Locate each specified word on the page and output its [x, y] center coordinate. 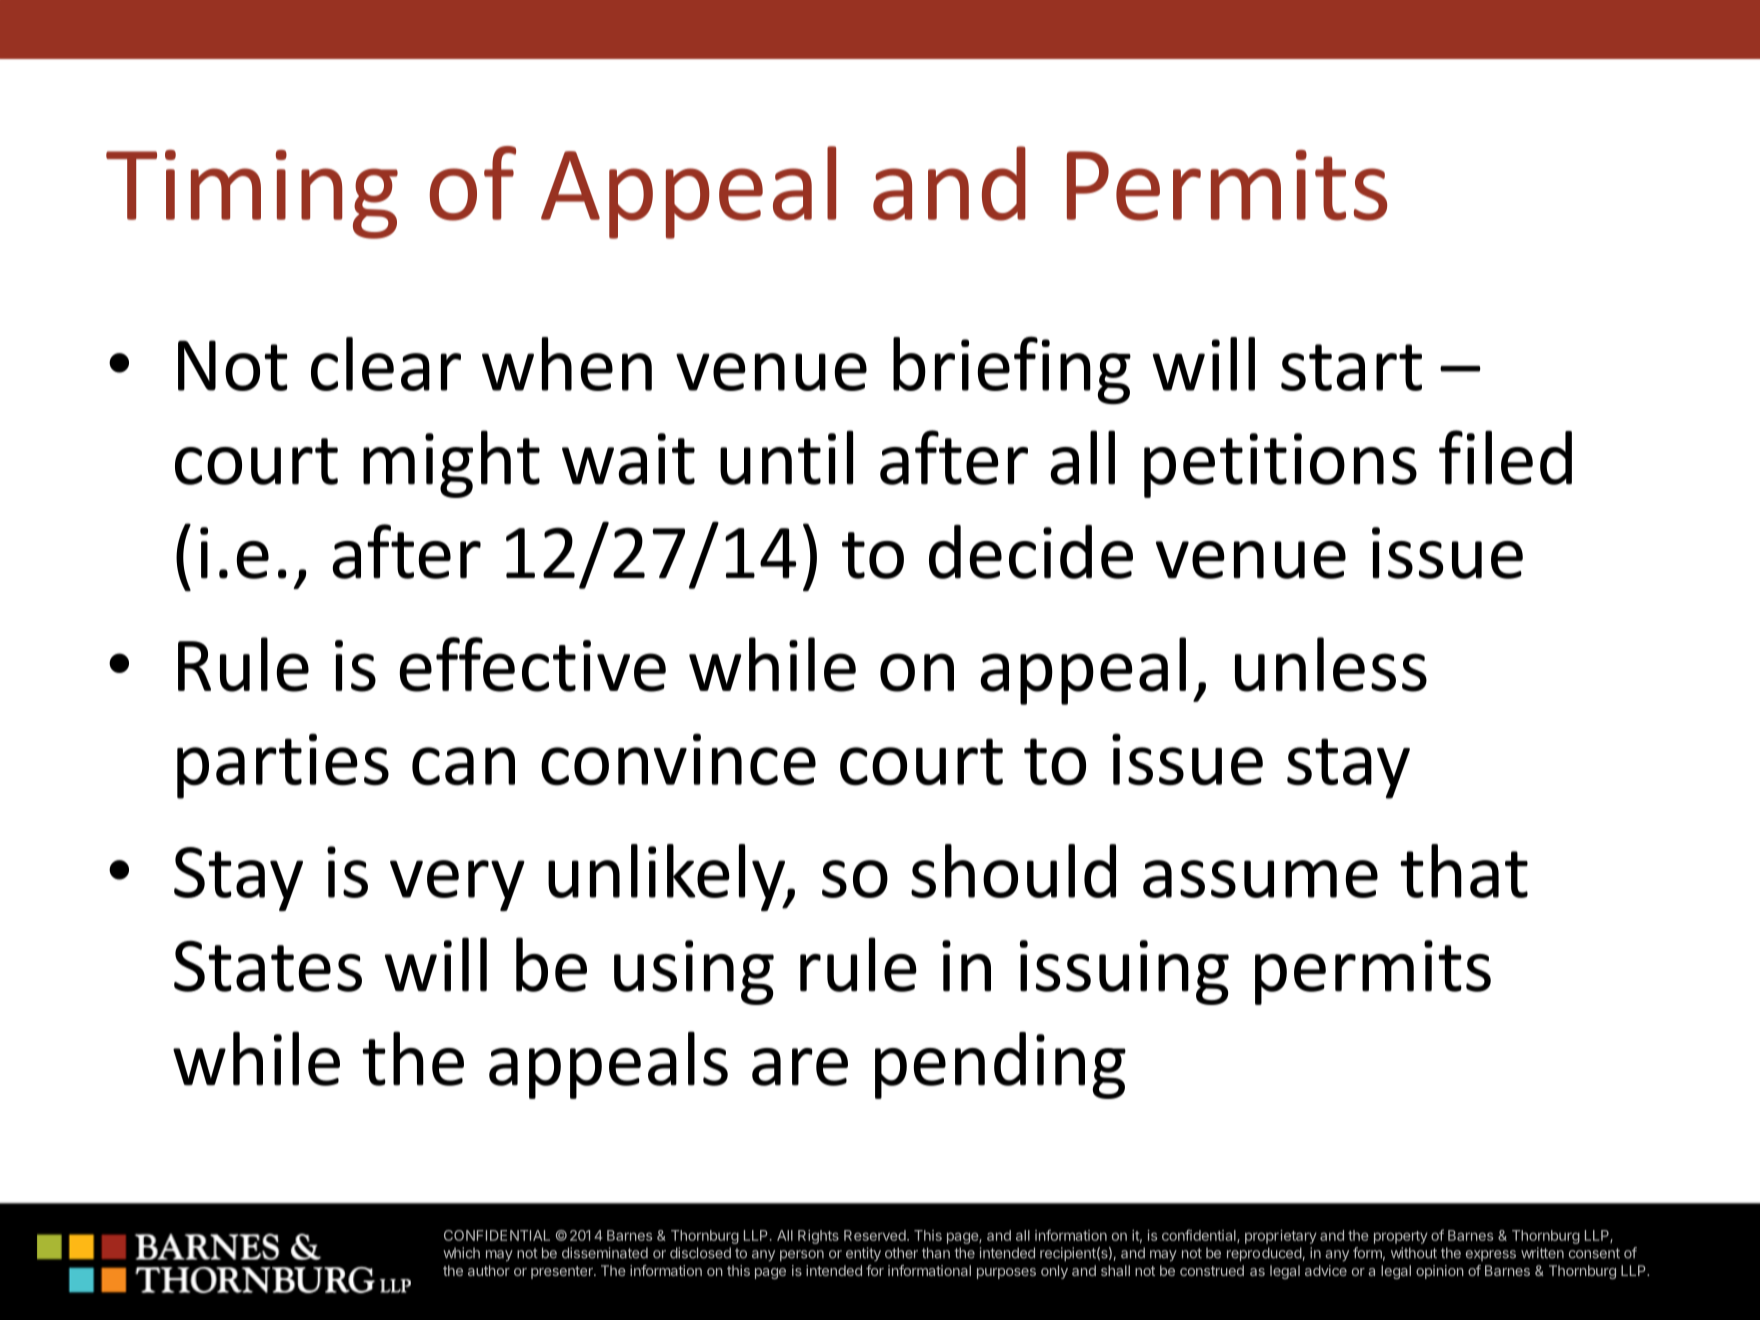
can [463, 766]
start [1351, 367]
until [786, 457]
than [936, 1253]
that [1464, 871]
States [268, 966]
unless [1331, 664]
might [451, 464]
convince [678, 759]
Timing [252, 194]
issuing [1124, 972]
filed [1505, 457]
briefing [1012, 370]
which [461, 1253]
